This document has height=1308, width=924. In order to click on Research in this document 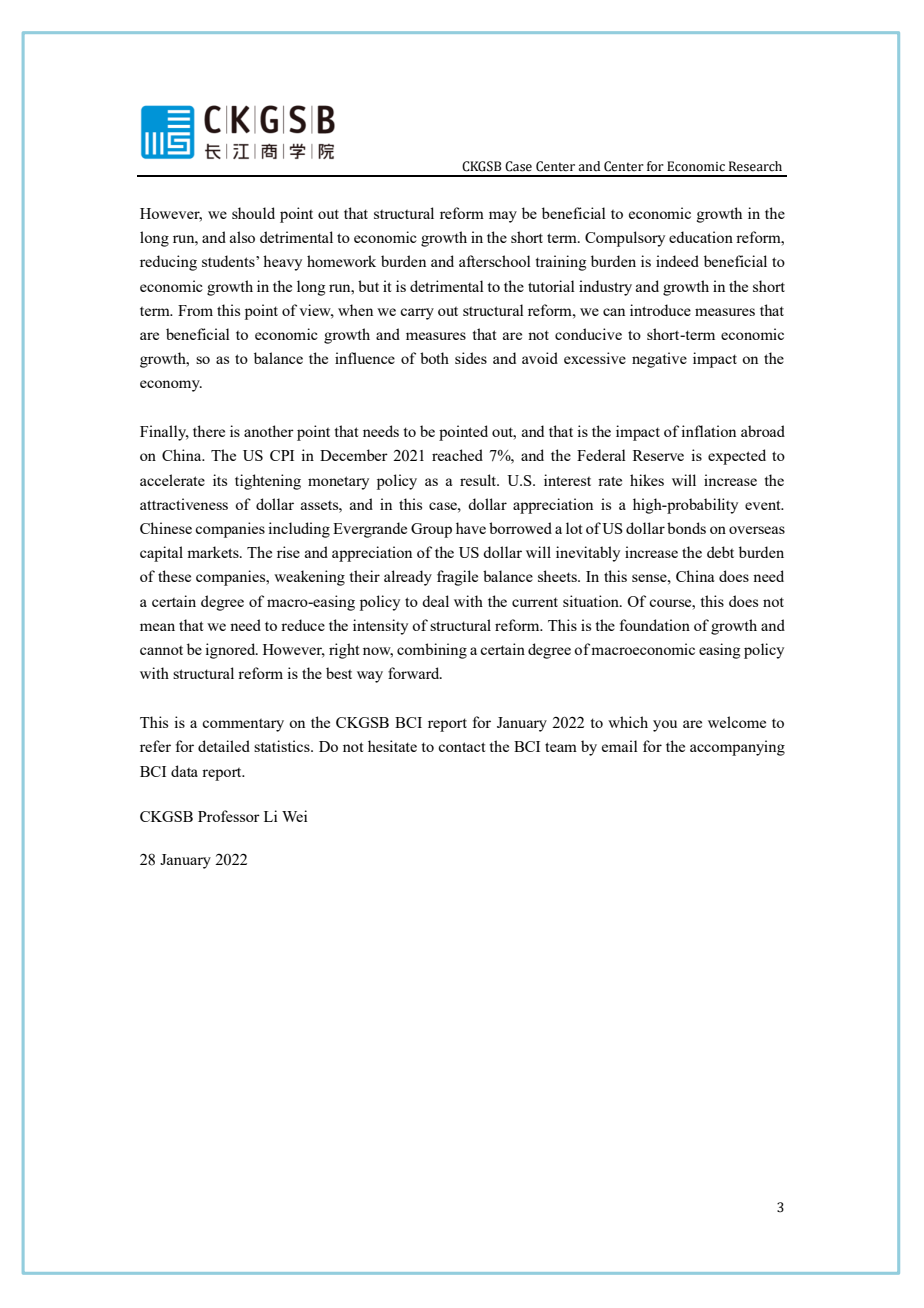, I will do `click(755, 166)`.
